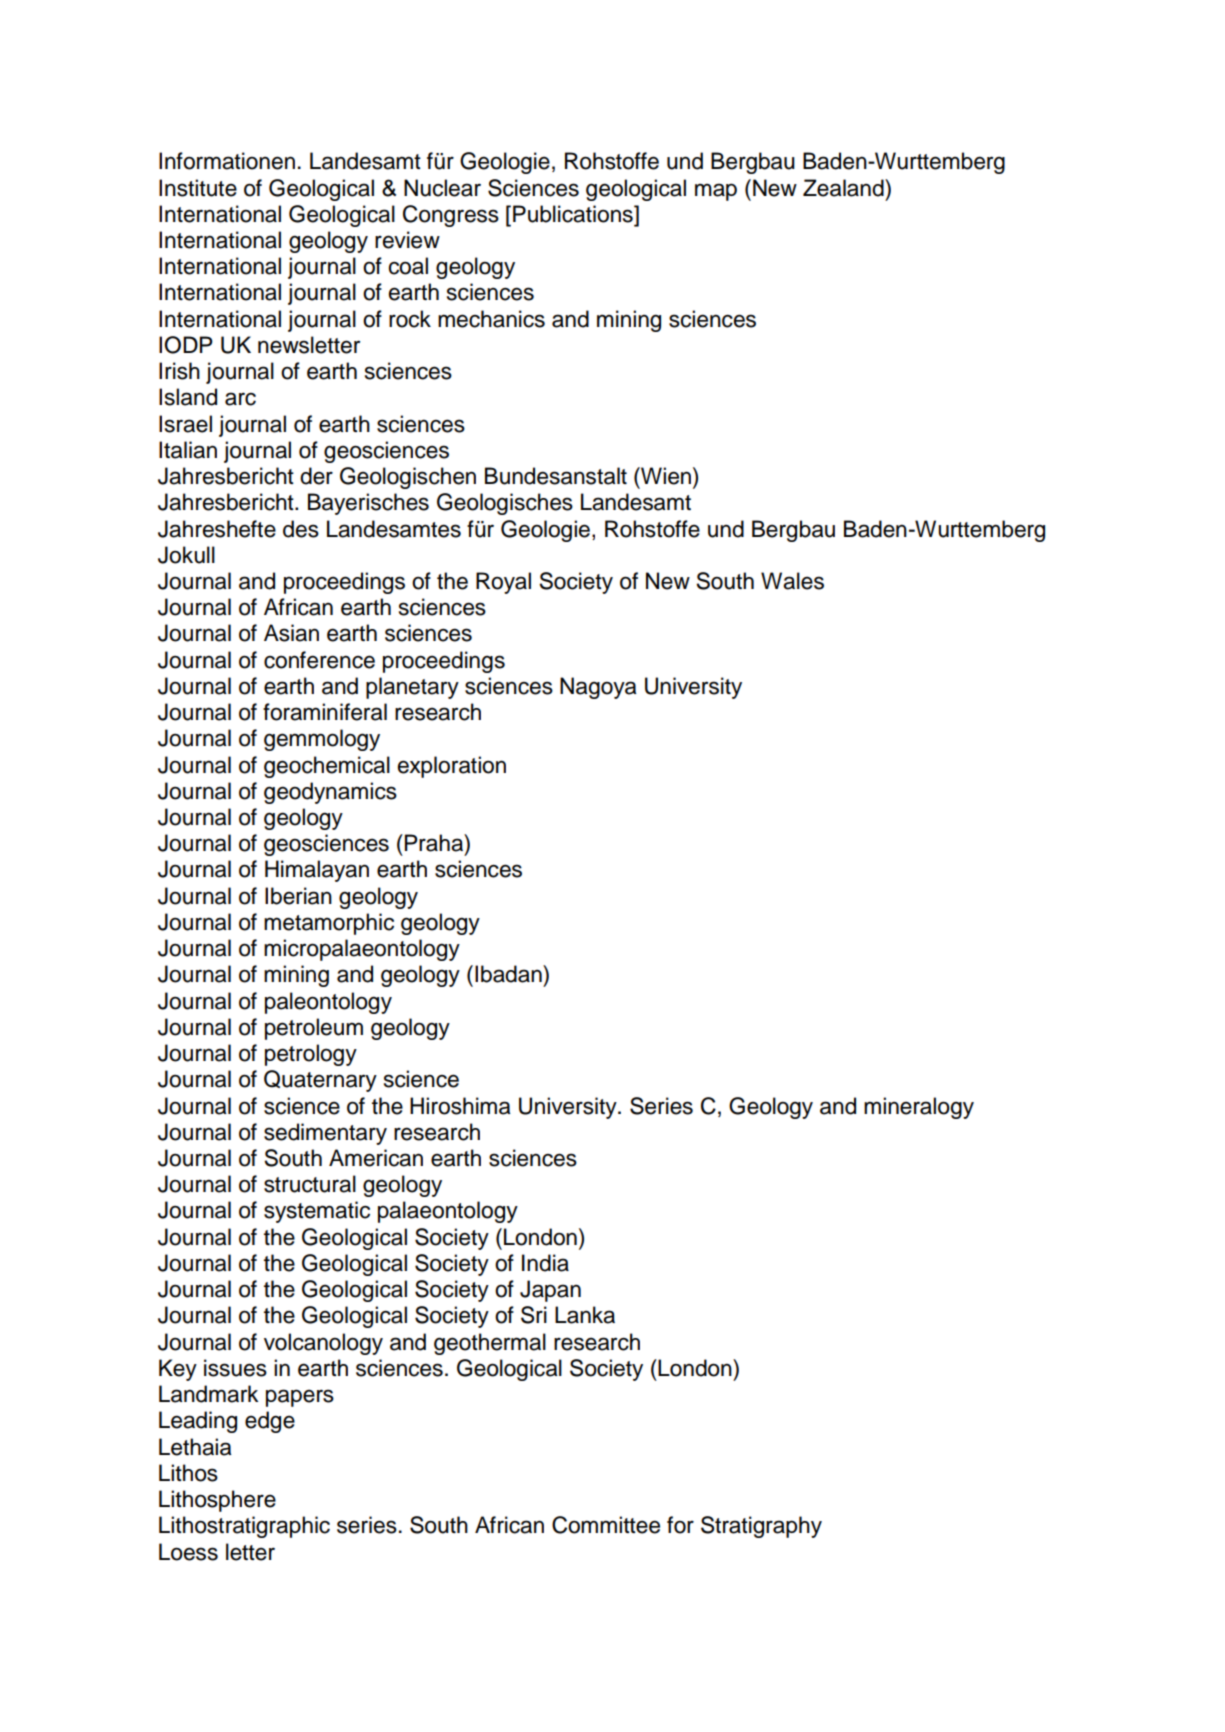 This image has height=1732, width=1225. I want to click on Himalayan, so click(317, 871).
